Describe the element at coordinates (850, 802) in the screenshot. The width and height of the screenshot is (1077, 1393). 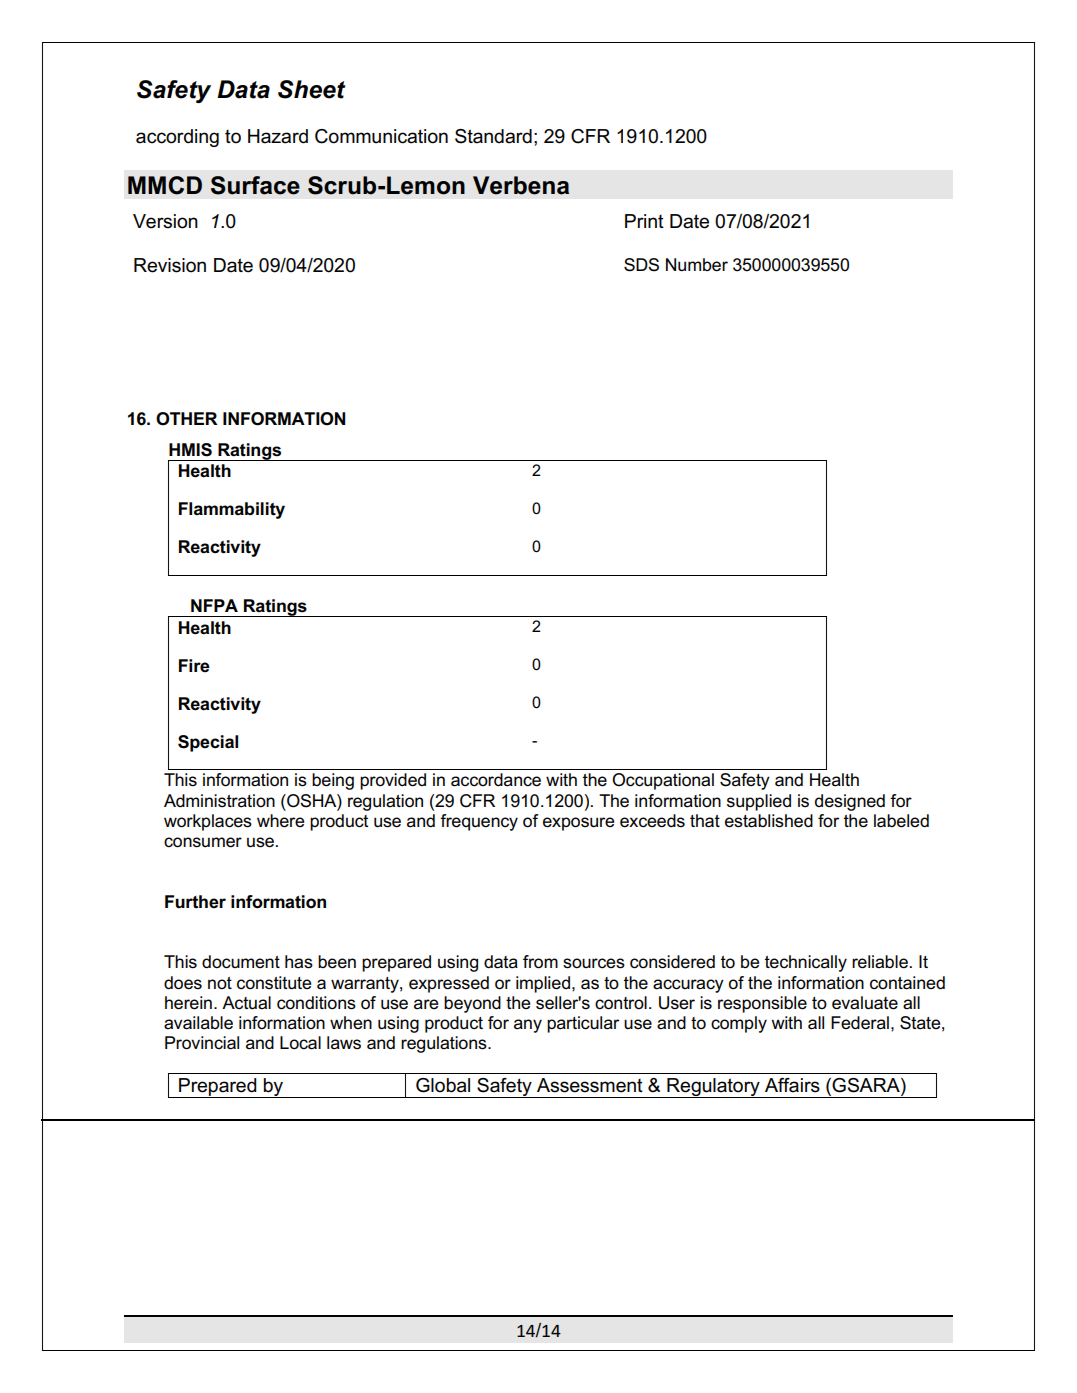
I see `designed` at that location.
